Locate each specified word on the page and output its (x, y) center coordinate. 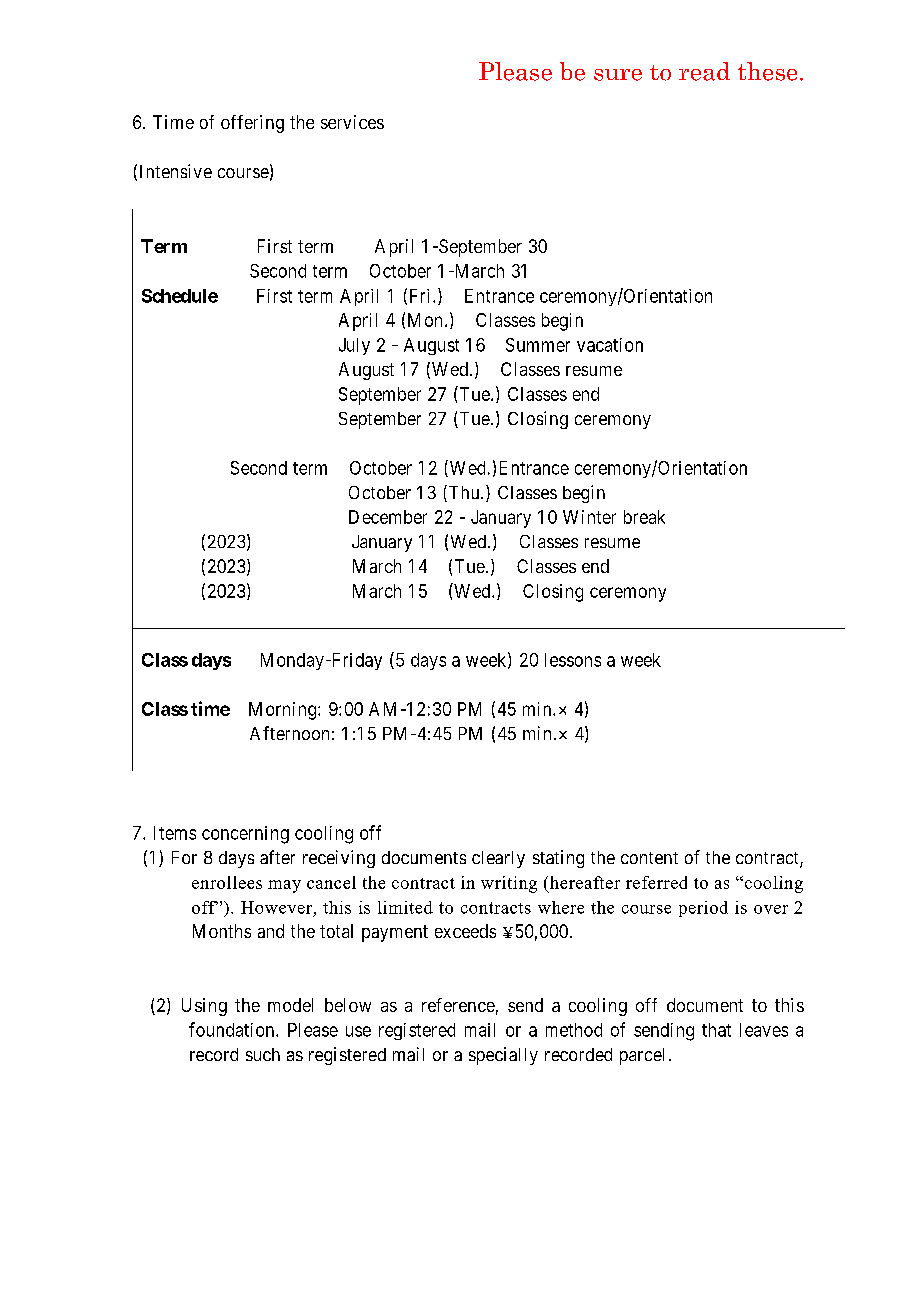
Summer (538, 345)
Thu (464, 493)
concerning (245, 835)
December (388, 517)
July (354, 346)
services (352, 122)
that (716, 1030)
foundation (231, 1029)
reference (458, 1005)
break (644, 517)
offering (252, 124)
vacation (610, 345)
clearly (498, 859)
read (704, 71)
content (649, 858)
